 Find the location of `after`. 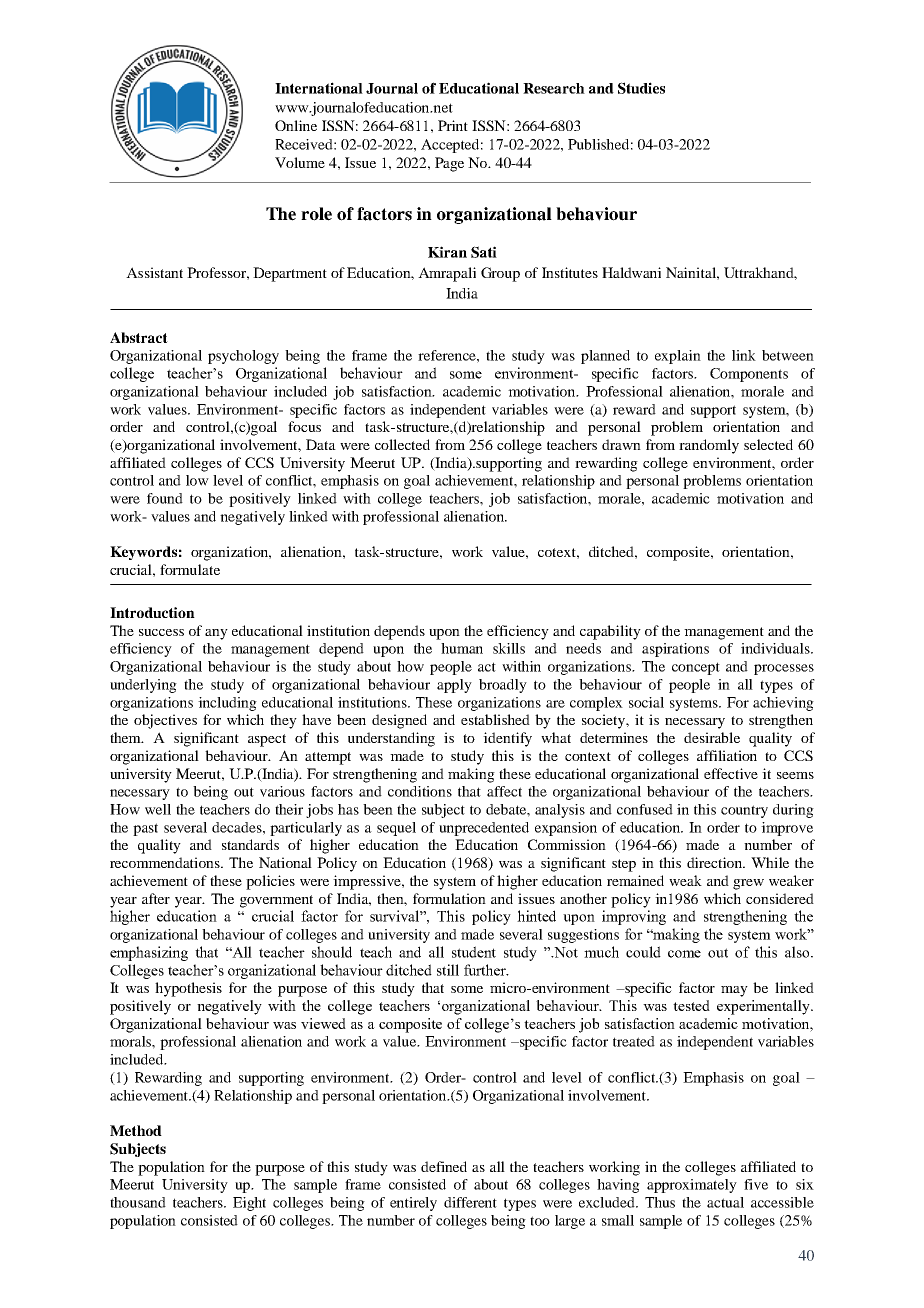

after is located at coordinates (156, 898).
